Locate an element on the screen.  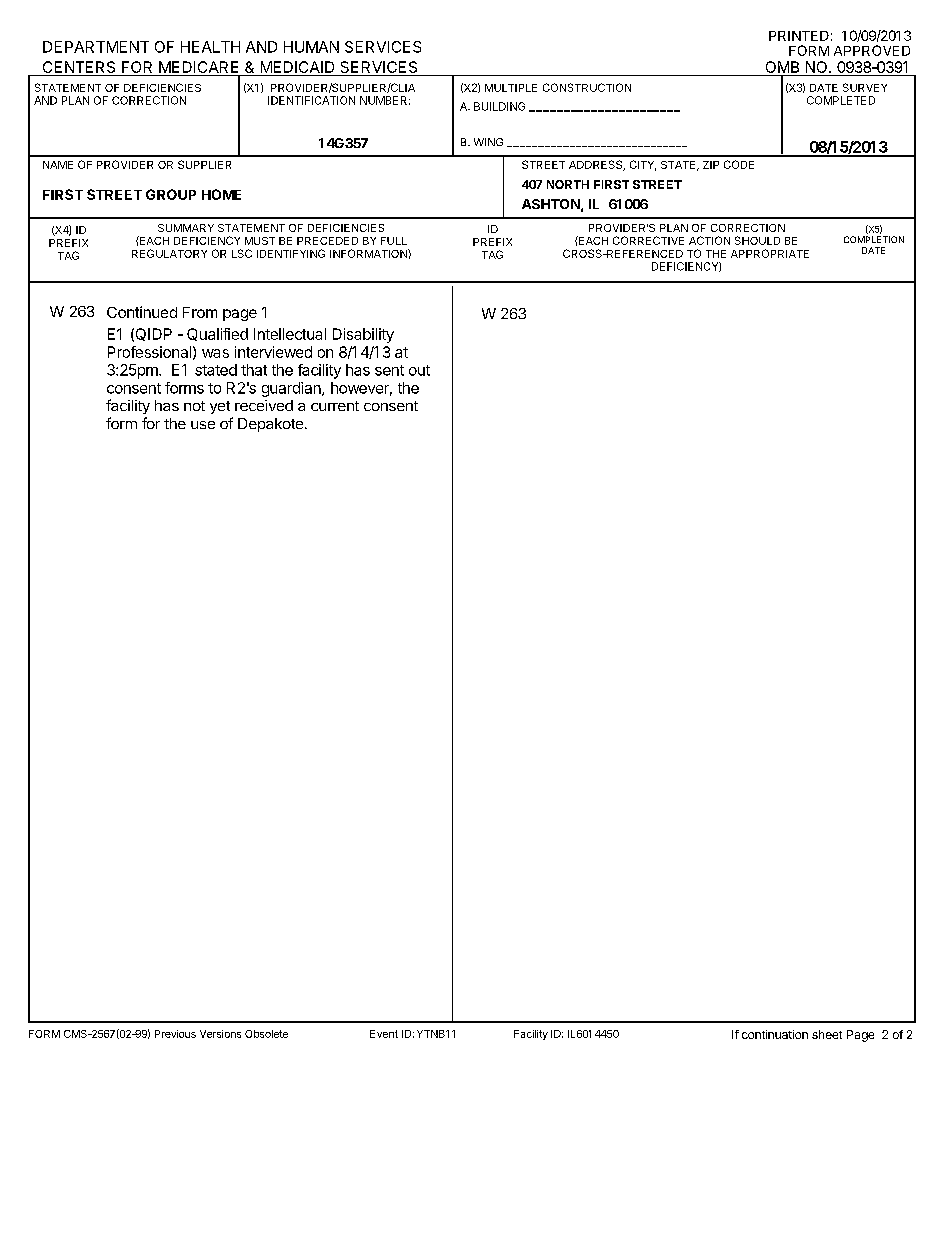
current is located at coordinates (335, 406).
